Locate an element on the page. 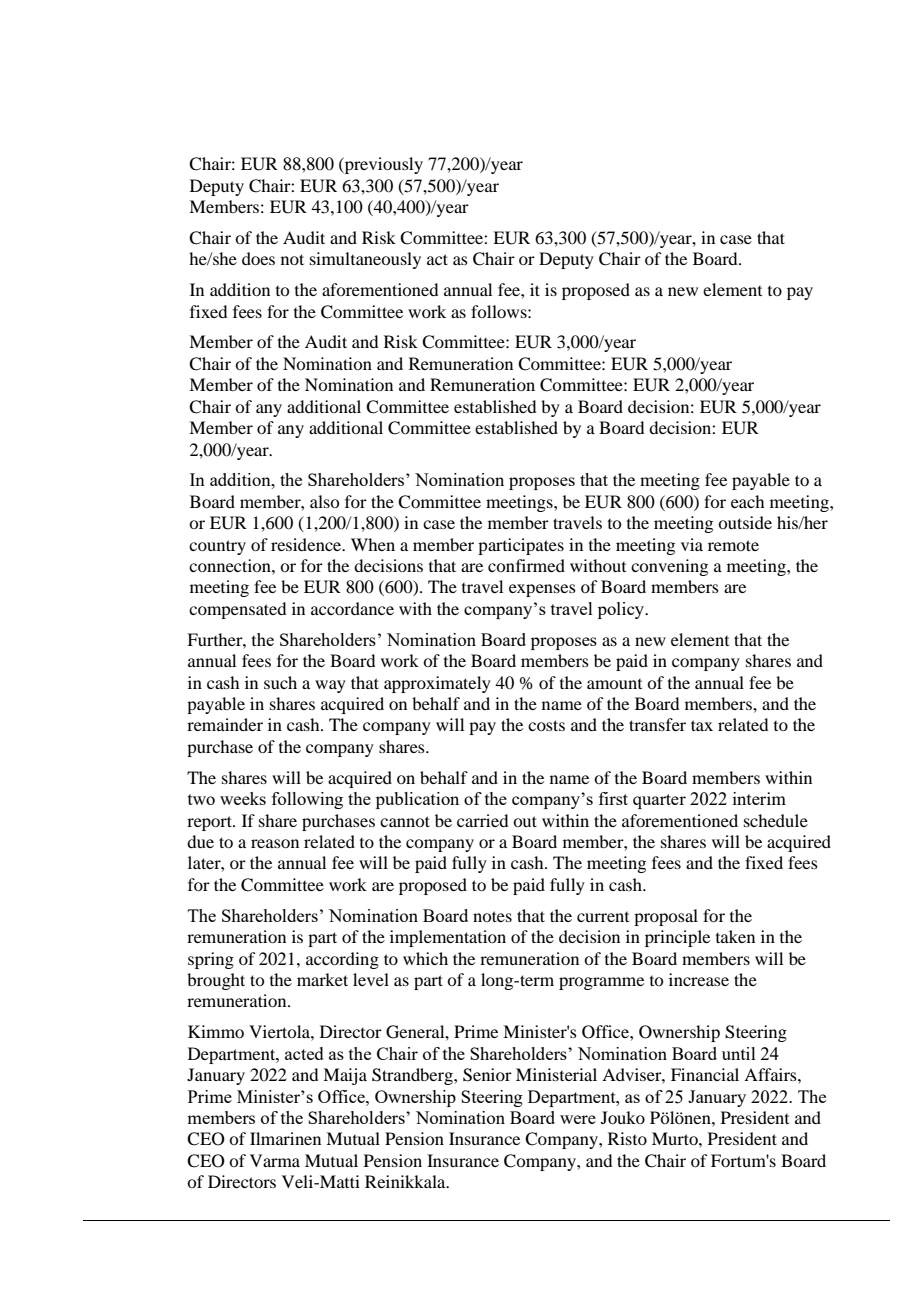 This document has height=1308, width=924. confirmed is located at coordinates (526, 565).
